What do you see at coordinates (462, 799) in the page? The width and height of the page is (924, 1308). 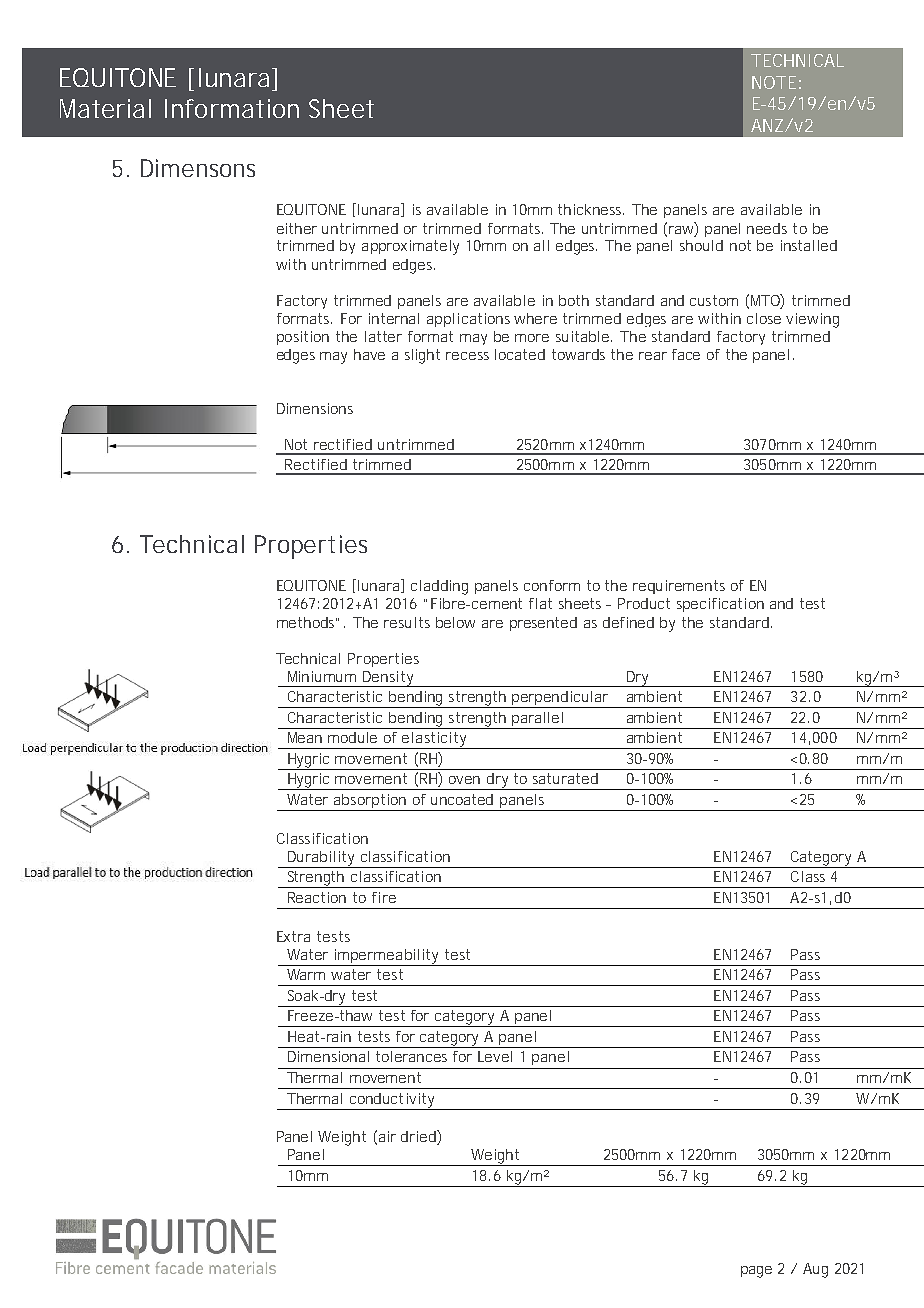 I see `uncoated` at bounding box center [462, 799].
